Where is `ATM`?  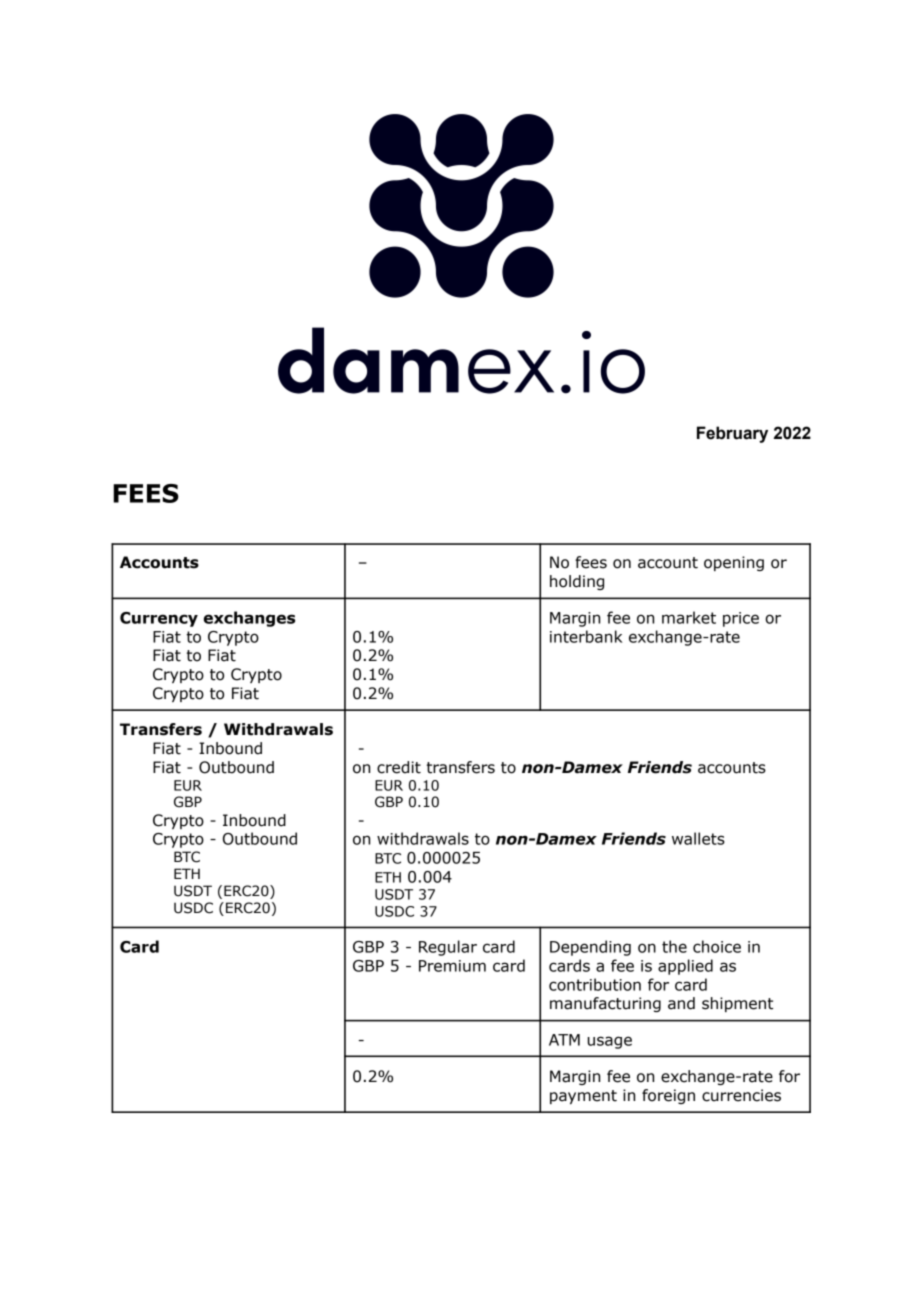
ATM is located at coordinates (564, 1040).
